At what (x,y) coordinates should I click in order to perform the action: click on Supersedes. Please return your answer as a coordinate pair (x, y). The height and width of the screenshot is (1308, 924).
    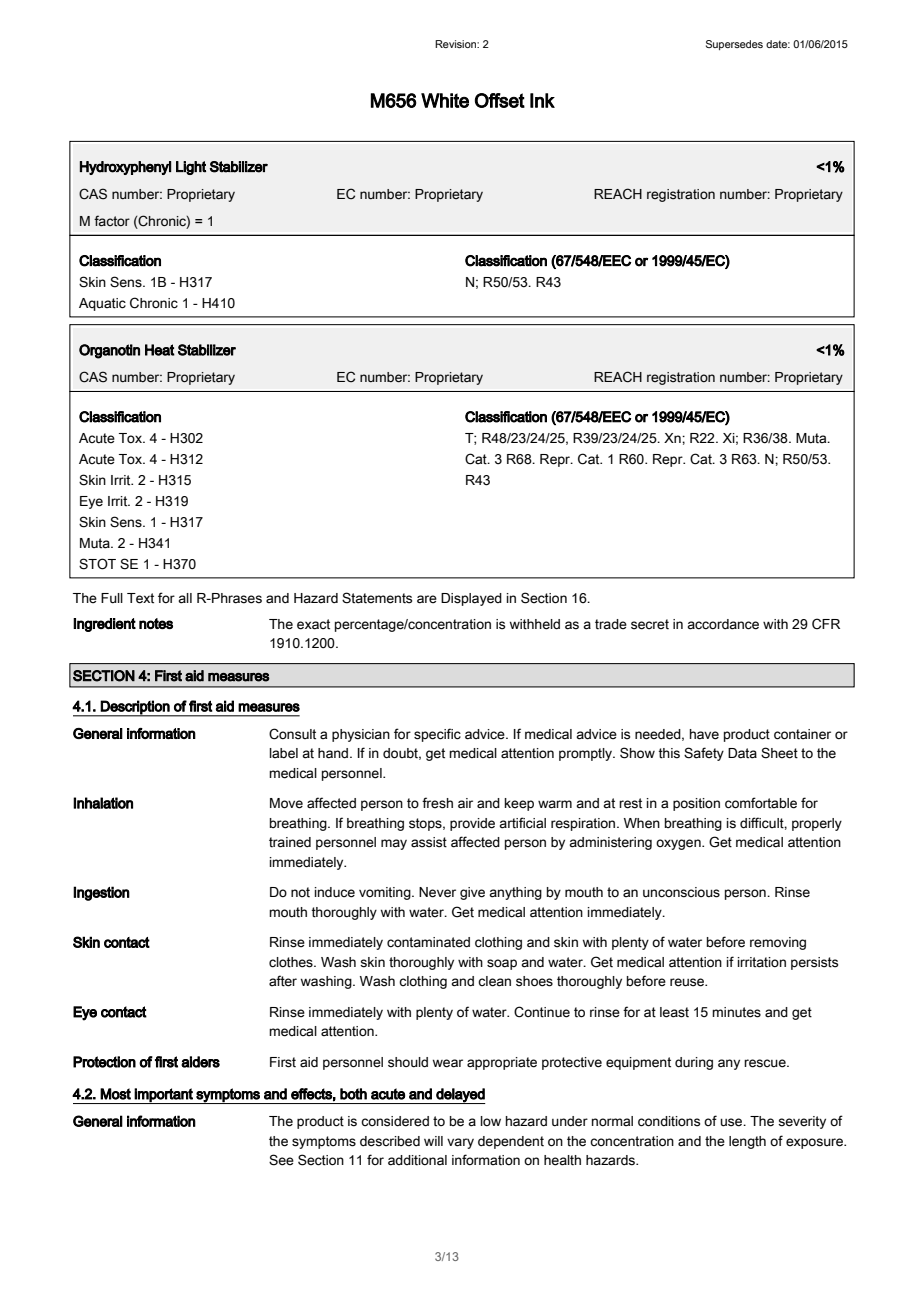
    Looking at the image, I should click on (734, 45).
